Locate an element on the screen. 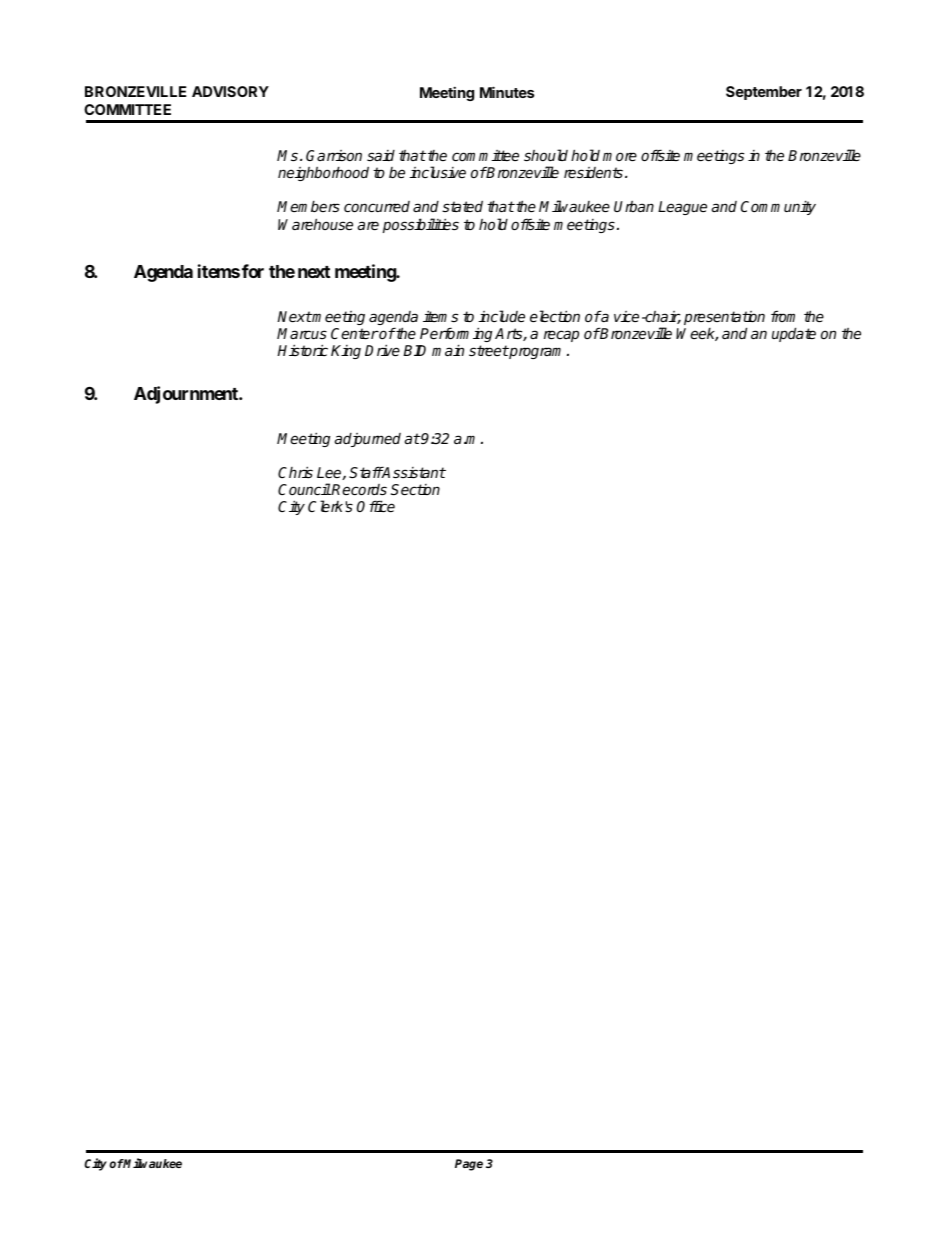  Records is located at coordinates (358, 489).
